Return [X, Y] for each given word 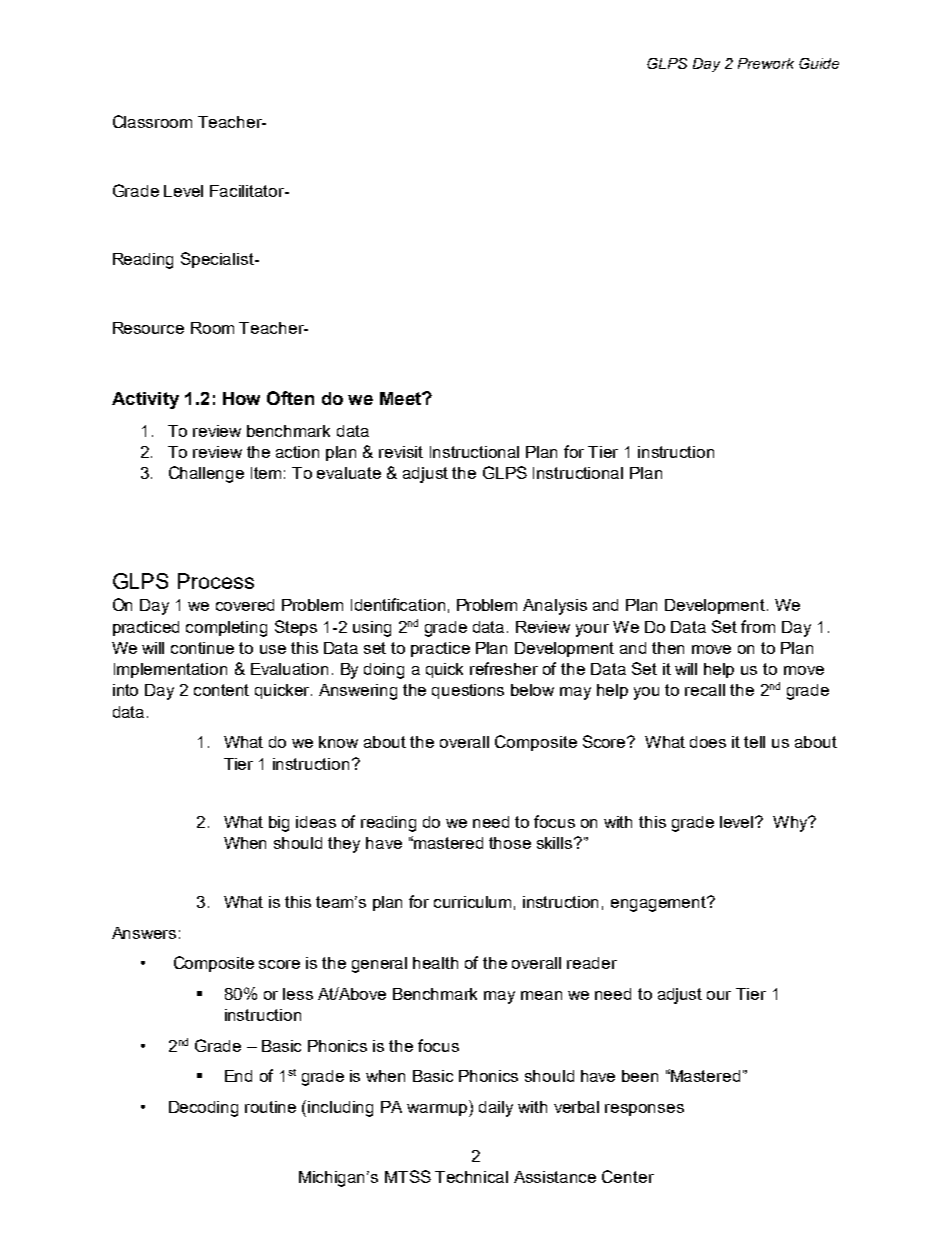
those [510, 843]
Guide [819, 63]
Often [290, 398]
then [668, 648]
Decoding [203, 1109]
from [758, 626]
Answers [144, 933]
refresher [504, 668]
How [241, 398]
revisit [401, 452]
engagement [659, 904]
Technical [471, 1177]
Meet [401, 398]
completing [226, 629]
